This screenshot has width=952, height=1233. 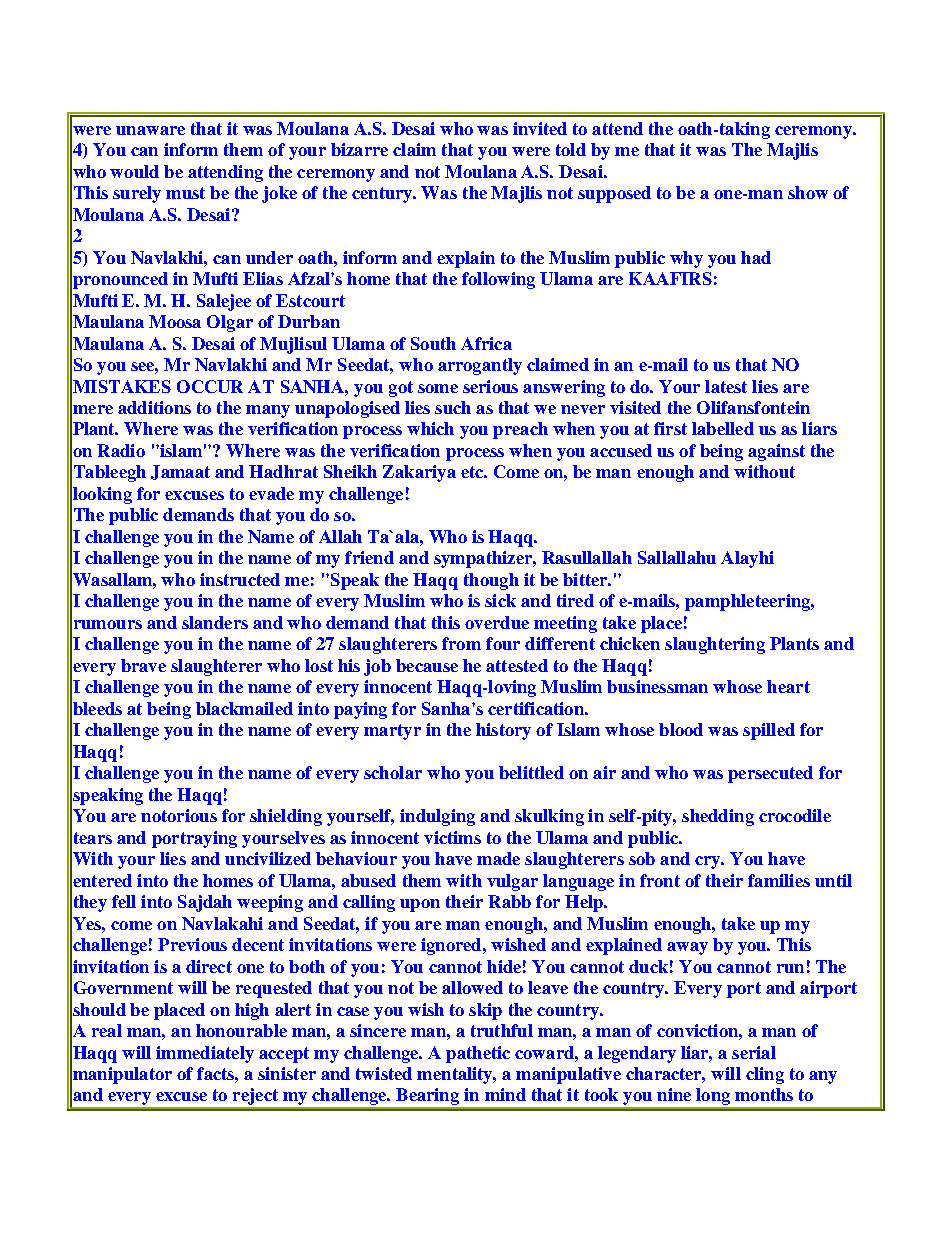 What do you see at coordinates (715, 645) in the screenshot?
I see `slaughtering` at bounding box center [715, 645].
